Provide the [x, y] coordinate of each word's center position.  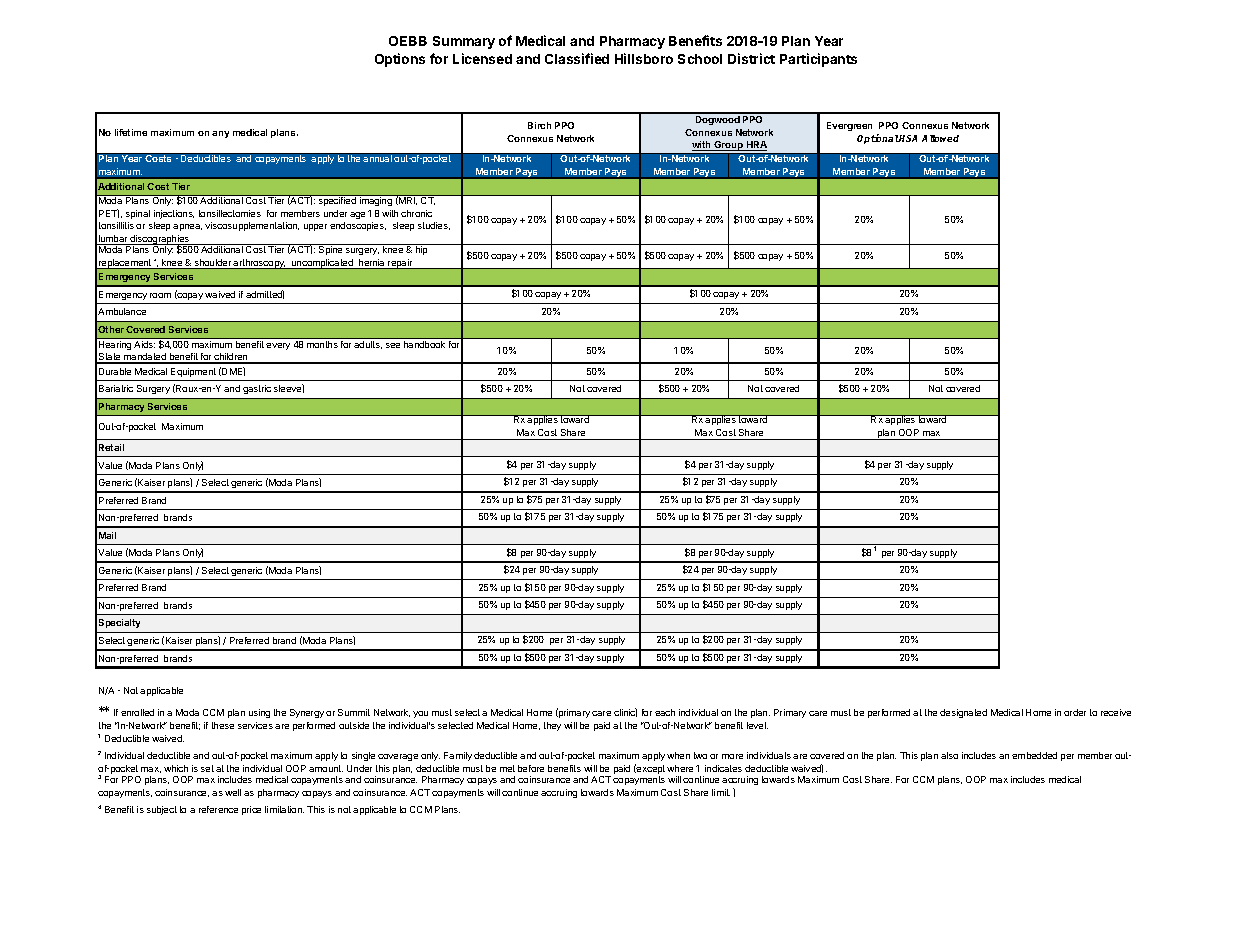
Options [400, 60]
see [393, 345]
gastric [257, 389]
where [680, 768]
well [233, 792]
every [278, 346]
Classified [577, 58]
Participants [818, 60]
